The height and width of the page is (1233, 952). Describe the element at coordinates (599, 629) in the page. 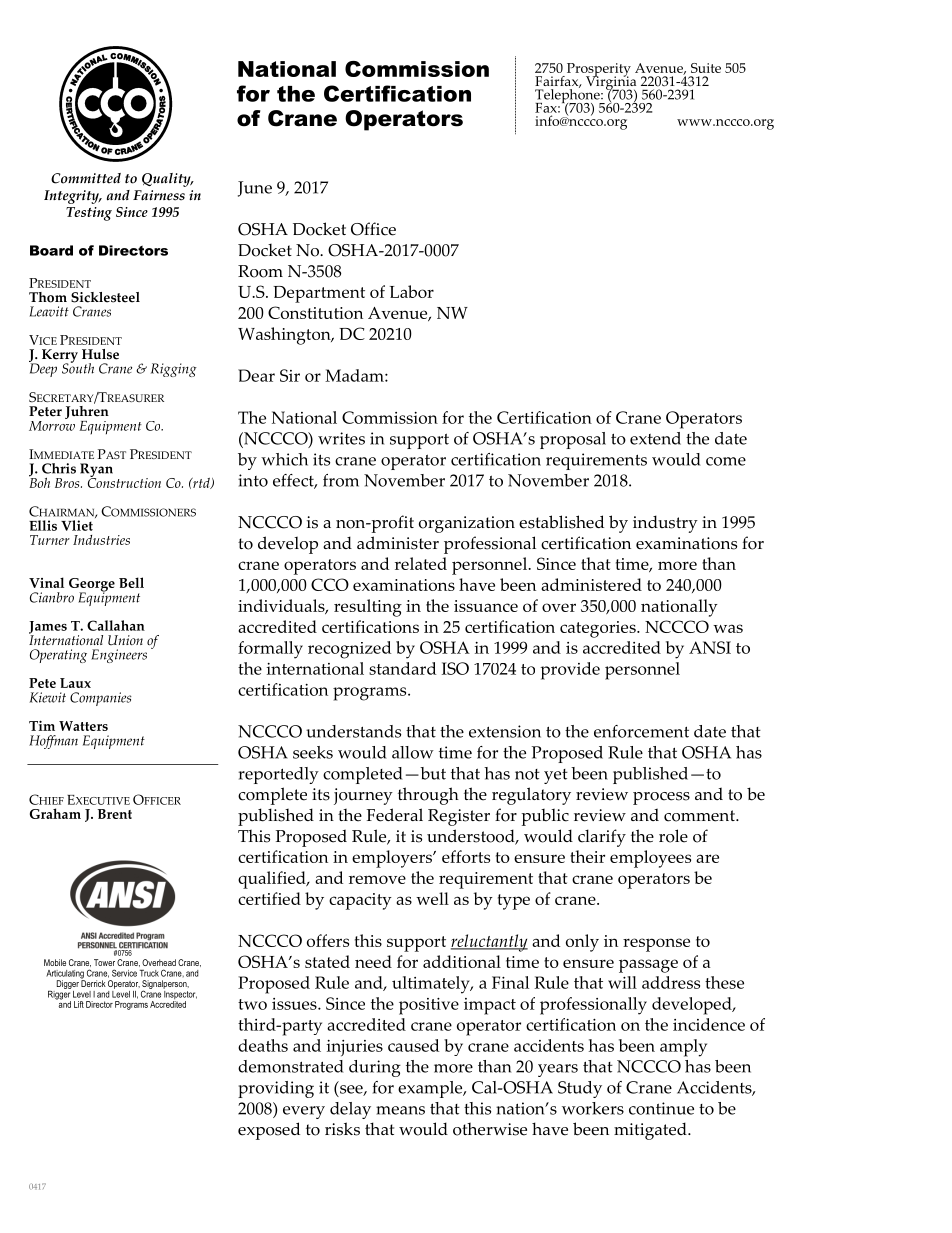

I see `categories` at that location.
